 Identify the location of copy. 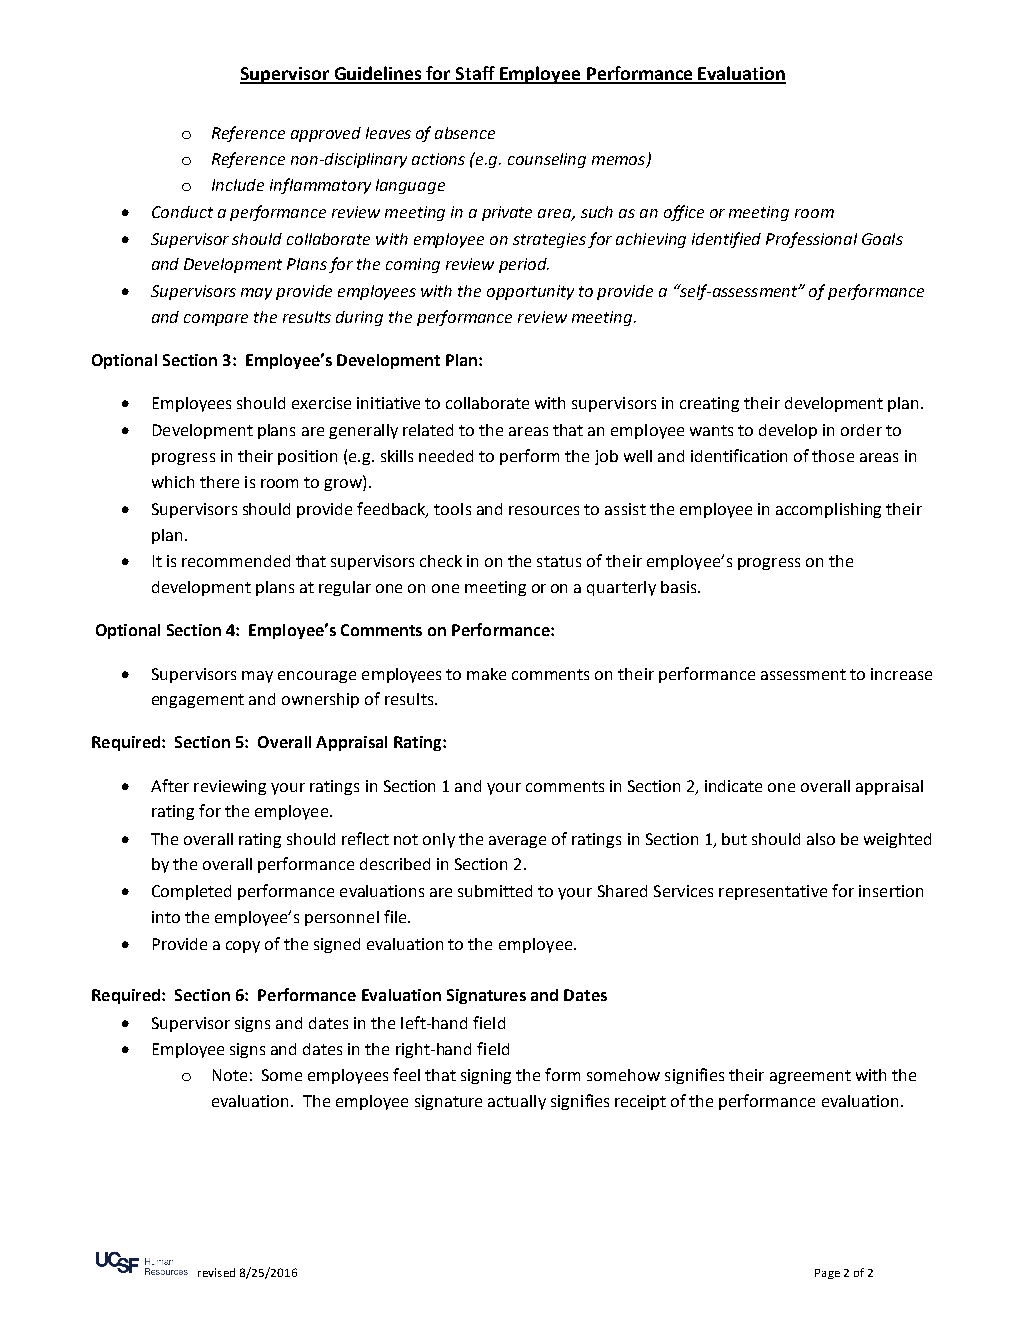
(243, 947).
